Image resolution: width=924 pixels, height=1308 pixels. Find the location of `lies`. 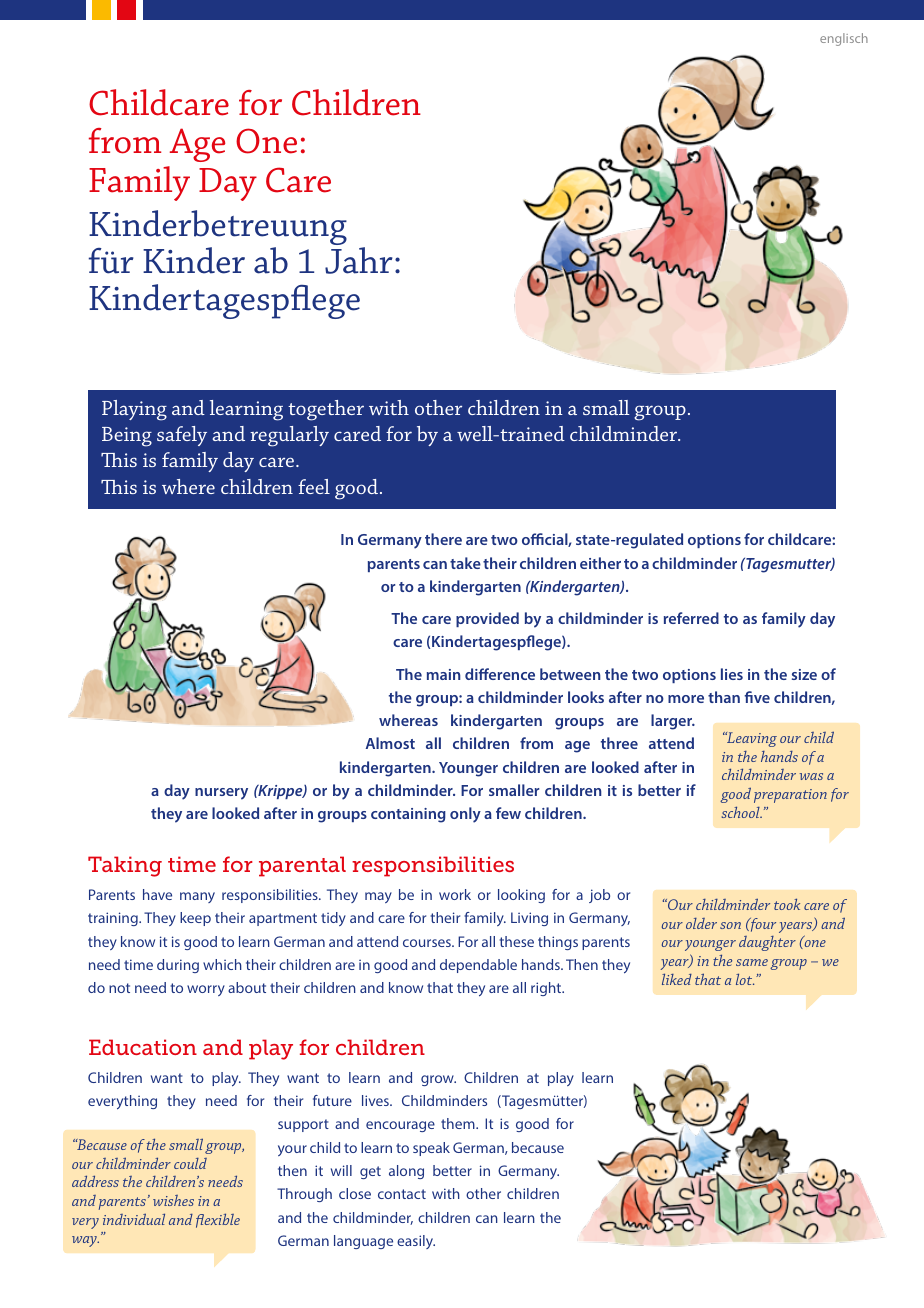

lies is located at coordinates (732, 674).
